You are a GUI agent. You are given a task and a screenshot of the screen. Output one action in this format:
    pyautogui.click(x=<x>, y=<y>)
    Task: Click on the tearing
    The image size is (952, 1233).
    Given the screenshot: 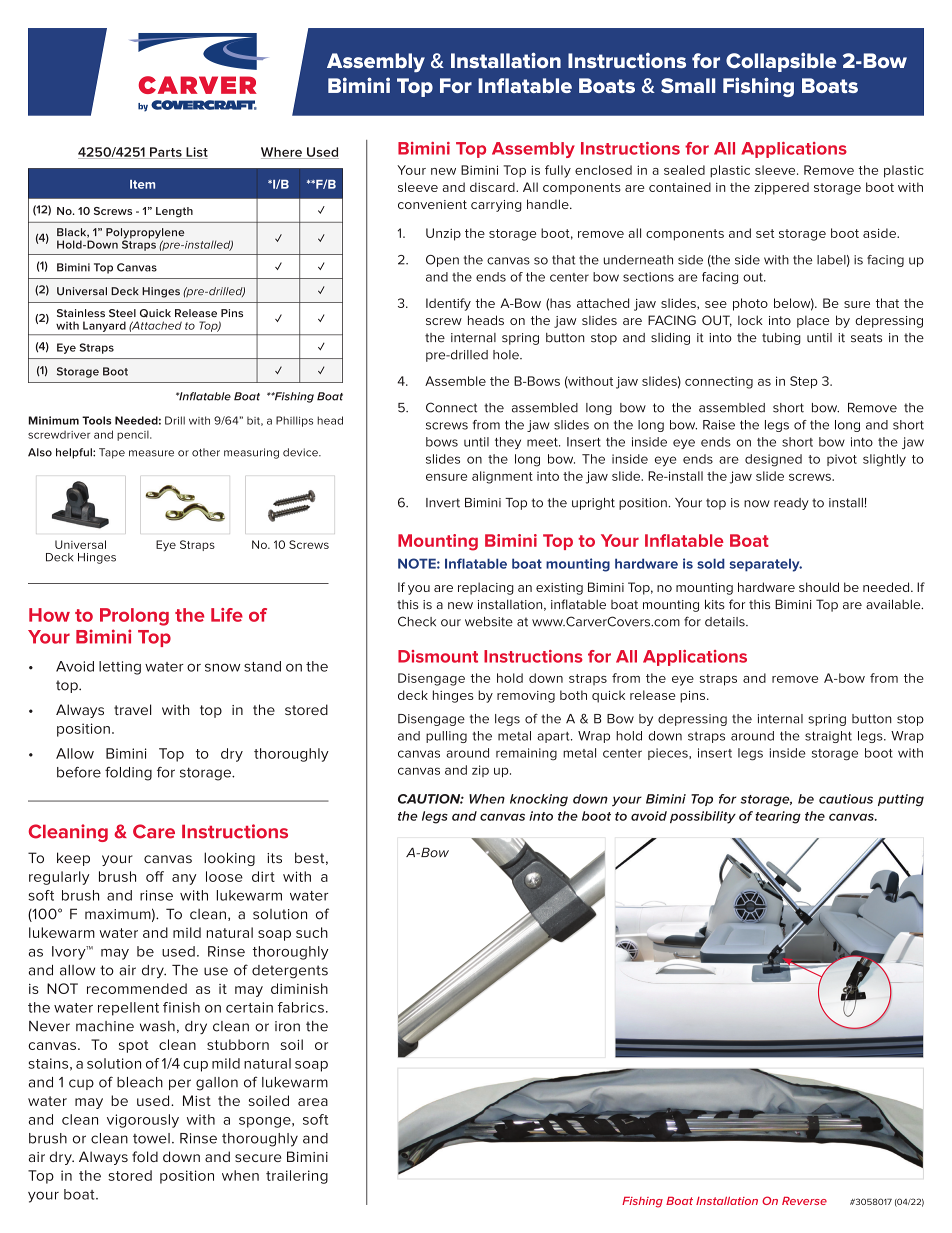 What is the action you would take?
    pyautogui.click(x=778, y=817)
